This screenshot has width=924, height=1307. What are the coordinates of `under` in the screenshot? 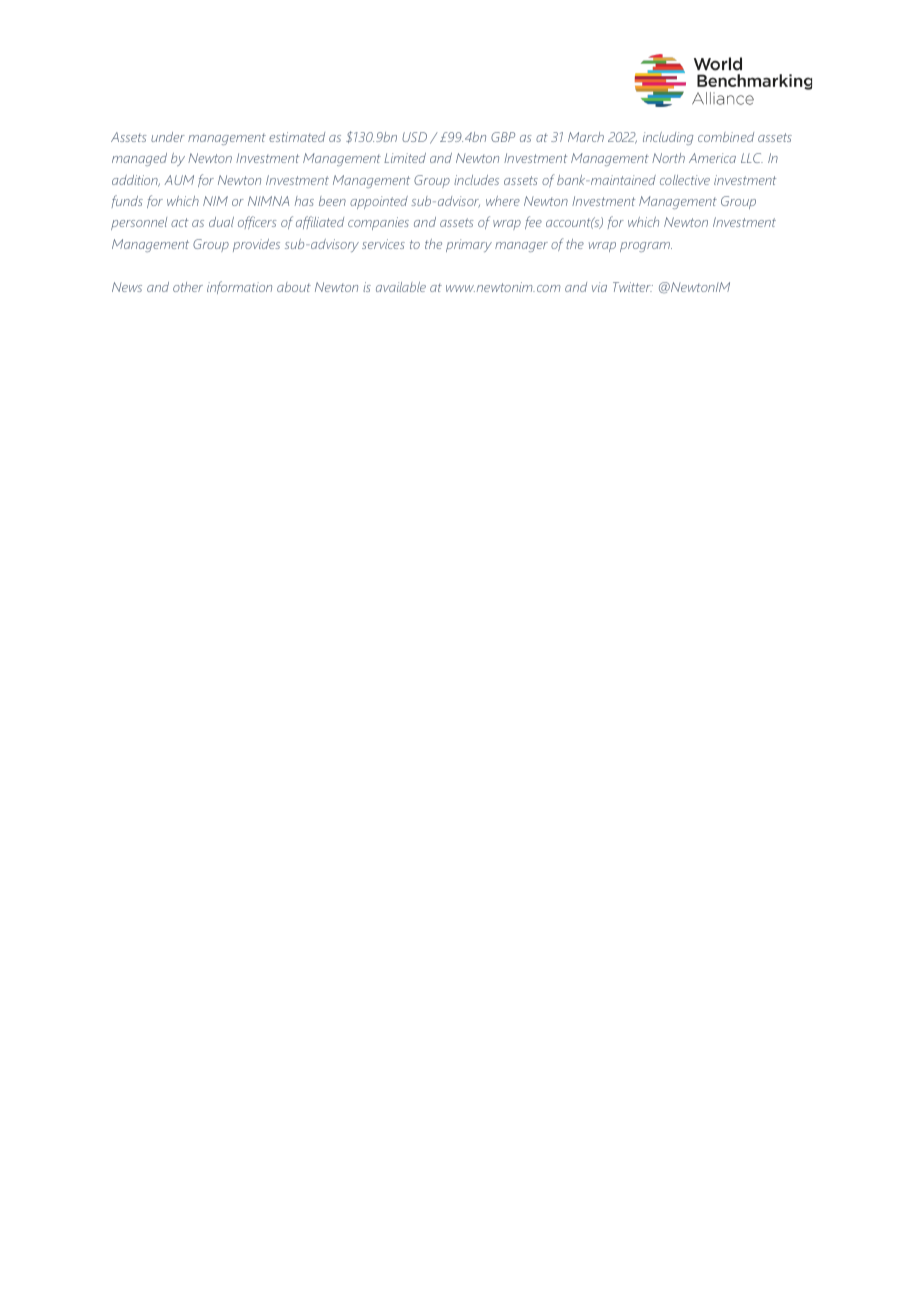 It's located at (168, 137).
